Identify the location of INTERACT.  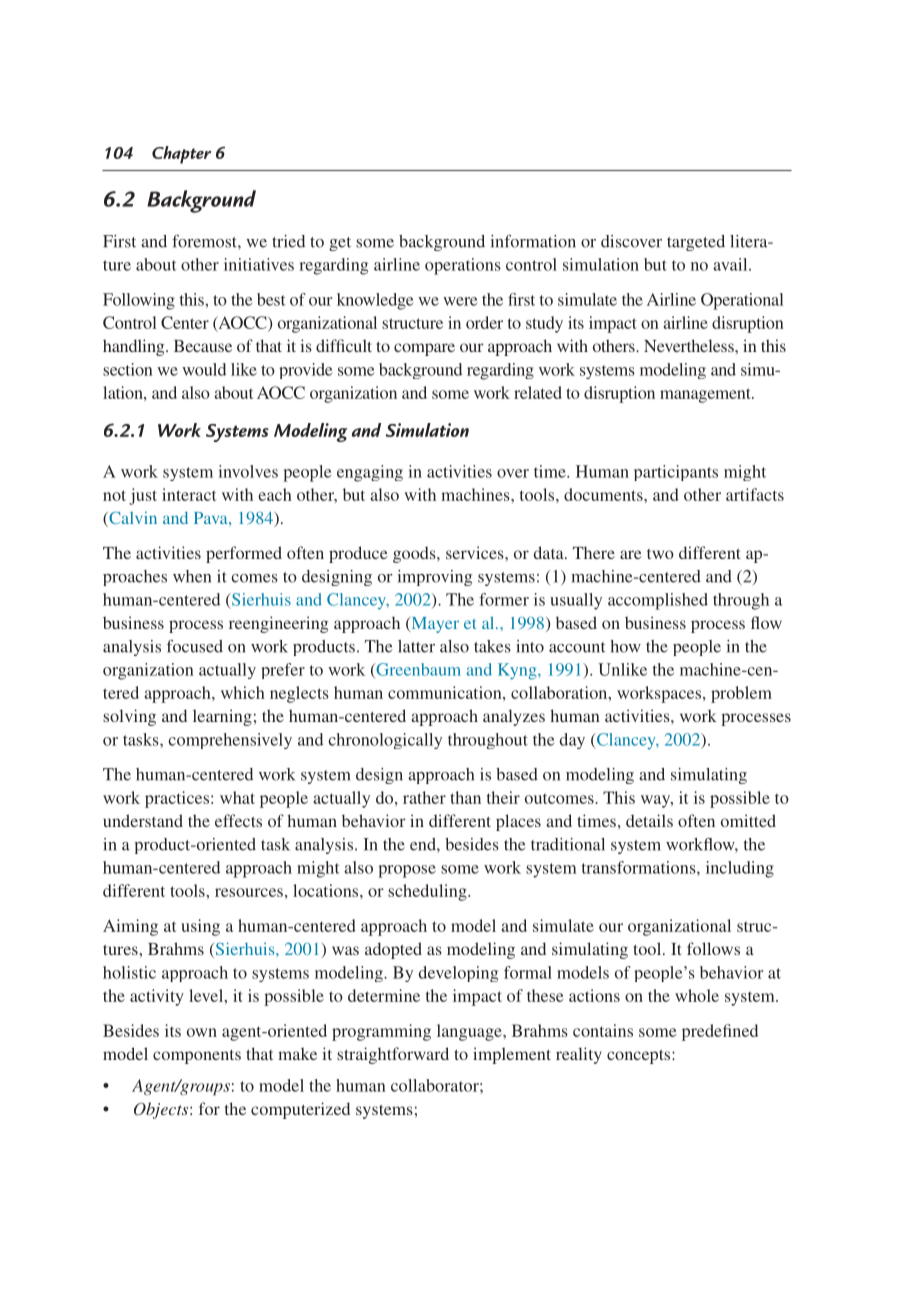
(189, 494).
